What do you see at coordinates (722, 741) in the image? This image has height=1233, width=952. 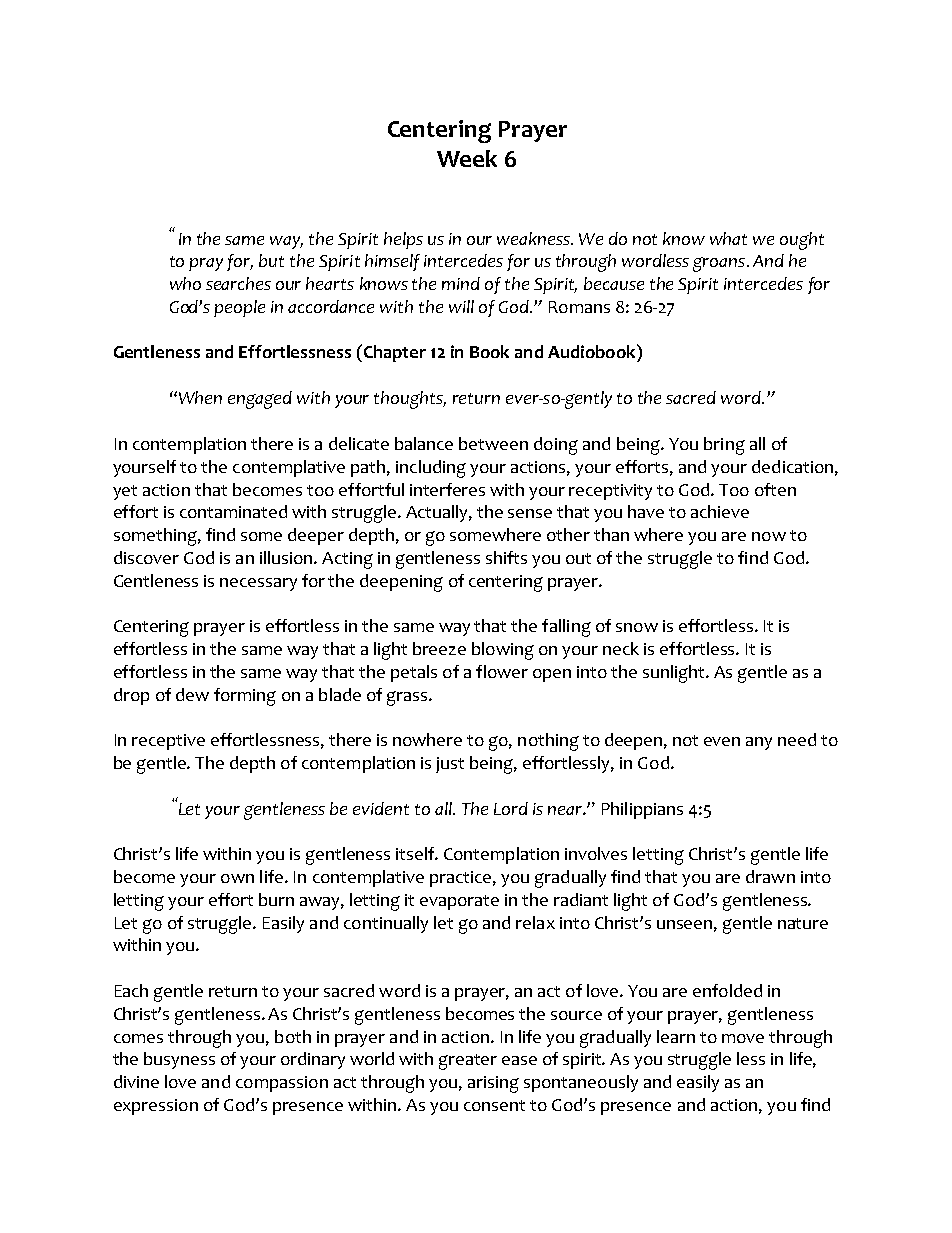 I see `even` at bounding box center [722, 741].
